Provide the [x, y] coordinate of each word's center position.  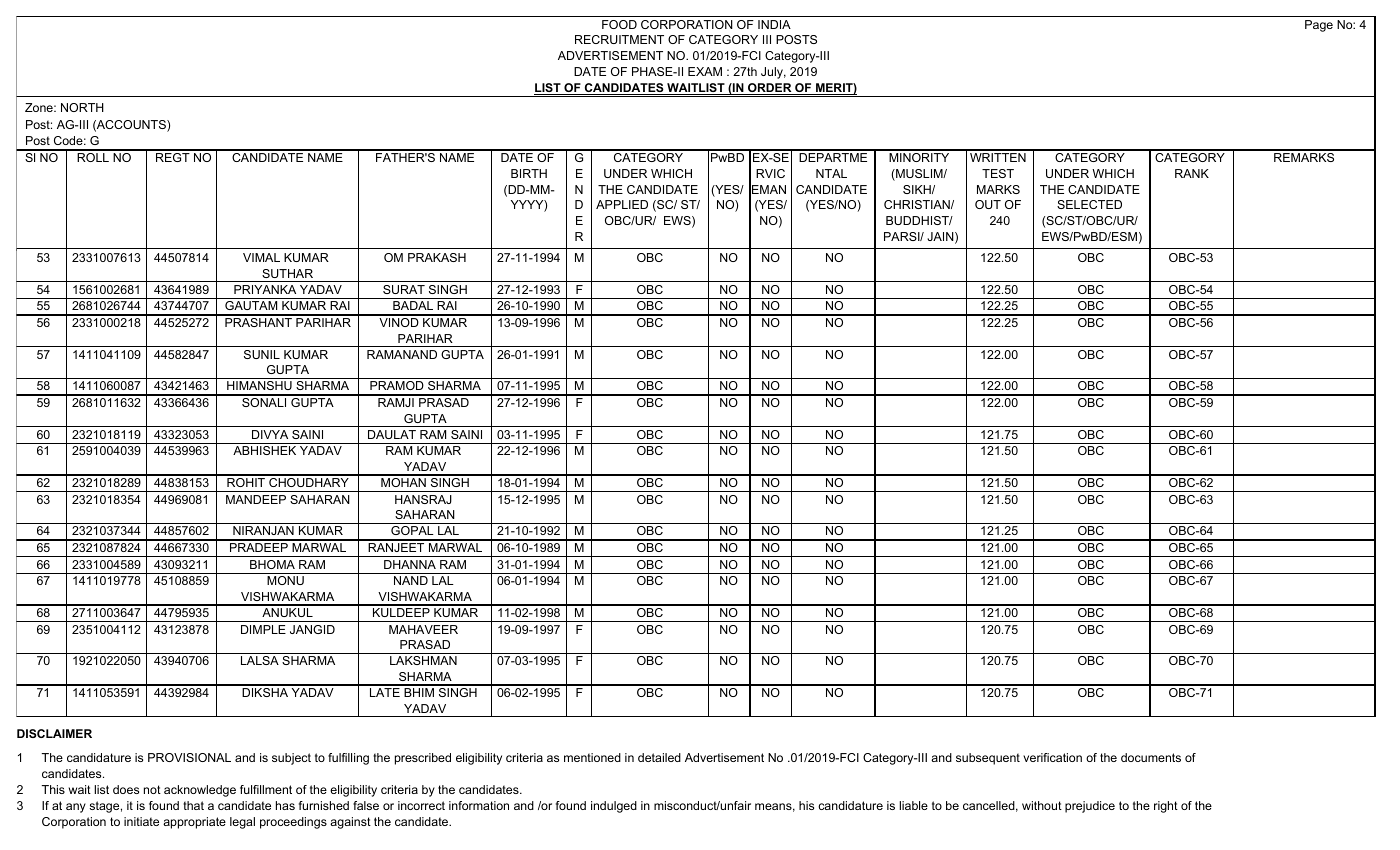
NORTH [82, 107]
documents [1151, 757]
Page [1319, 26]
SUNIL [262, 354]
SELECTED [1089, 204]
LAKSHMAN [423, 660]
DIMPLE [263, 629]
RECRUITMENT [619, 39]
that [193, 805]
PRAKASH [437, 257]
